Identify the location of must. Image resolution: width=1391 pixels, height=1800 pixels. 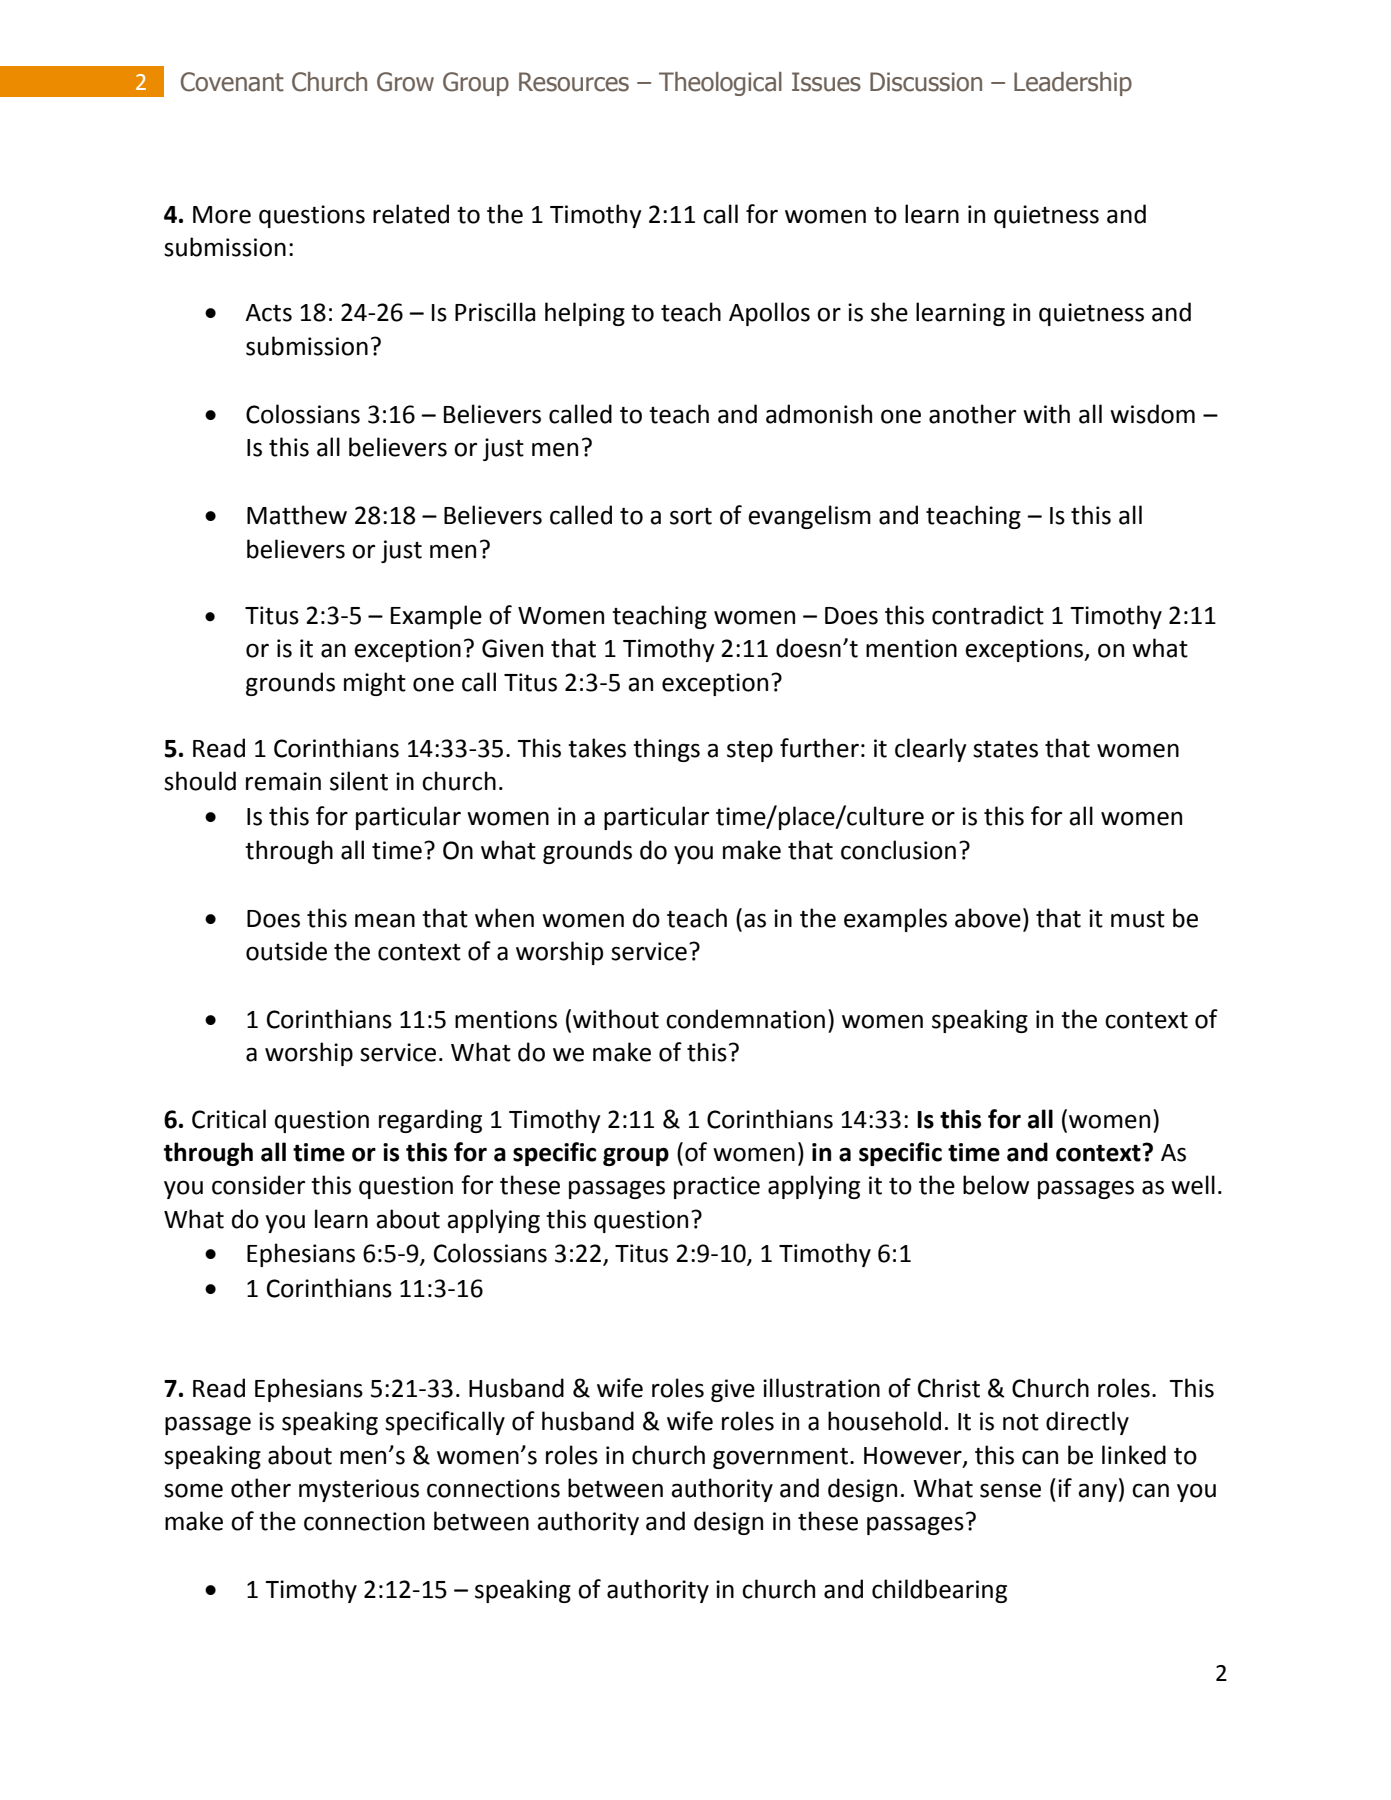
(1138, 919).
